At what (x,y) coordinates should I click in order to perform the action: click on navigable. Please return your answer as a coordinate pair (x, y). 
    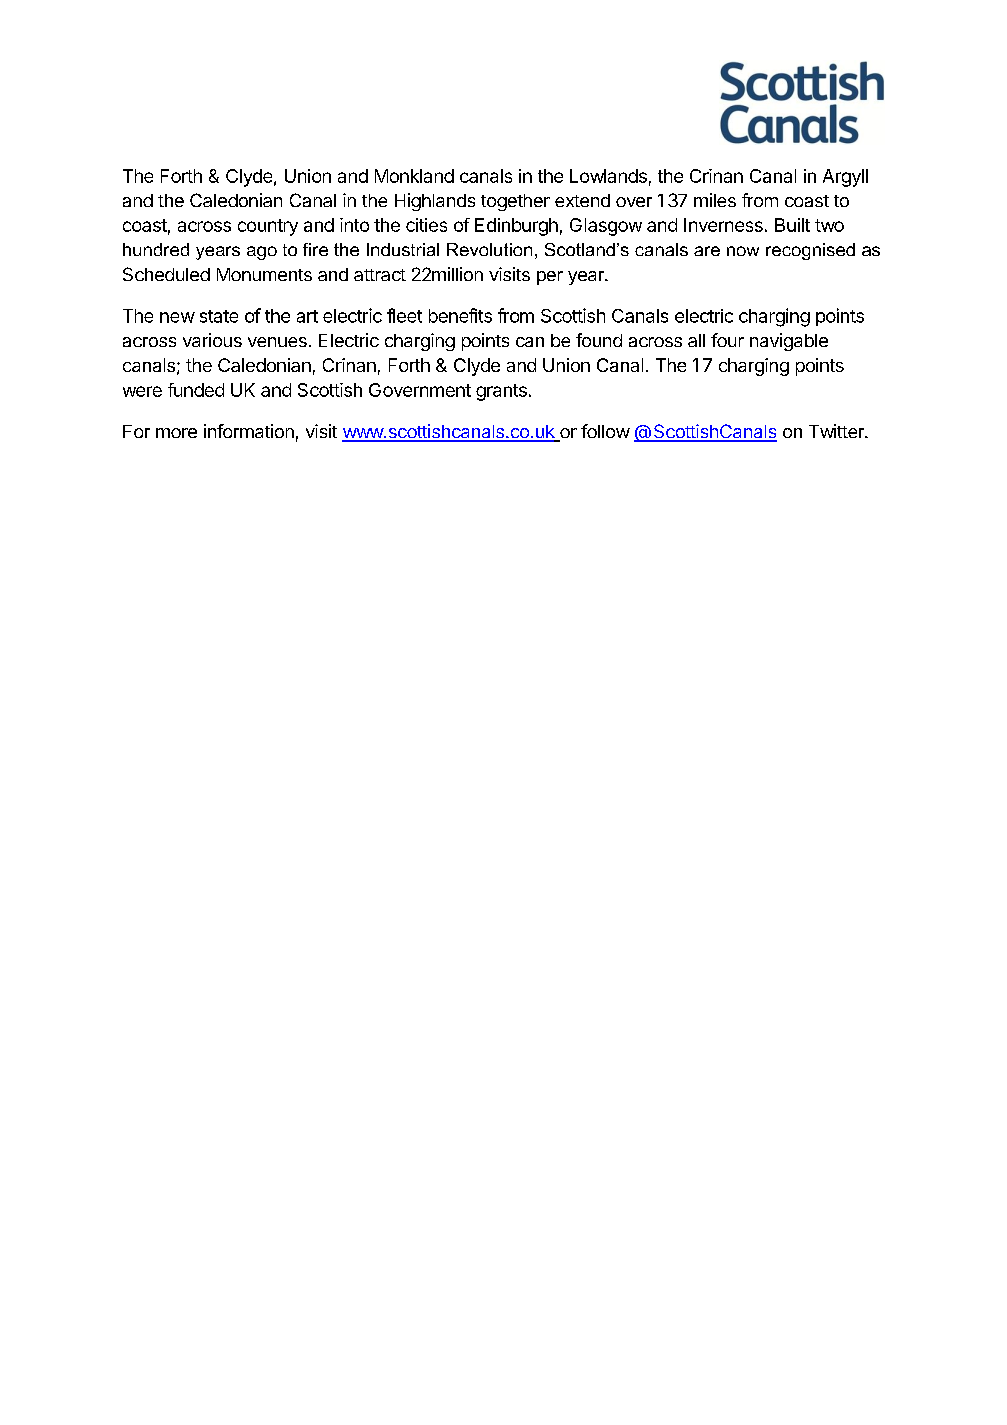
    Looking at the image, I should click on (789, 342).
